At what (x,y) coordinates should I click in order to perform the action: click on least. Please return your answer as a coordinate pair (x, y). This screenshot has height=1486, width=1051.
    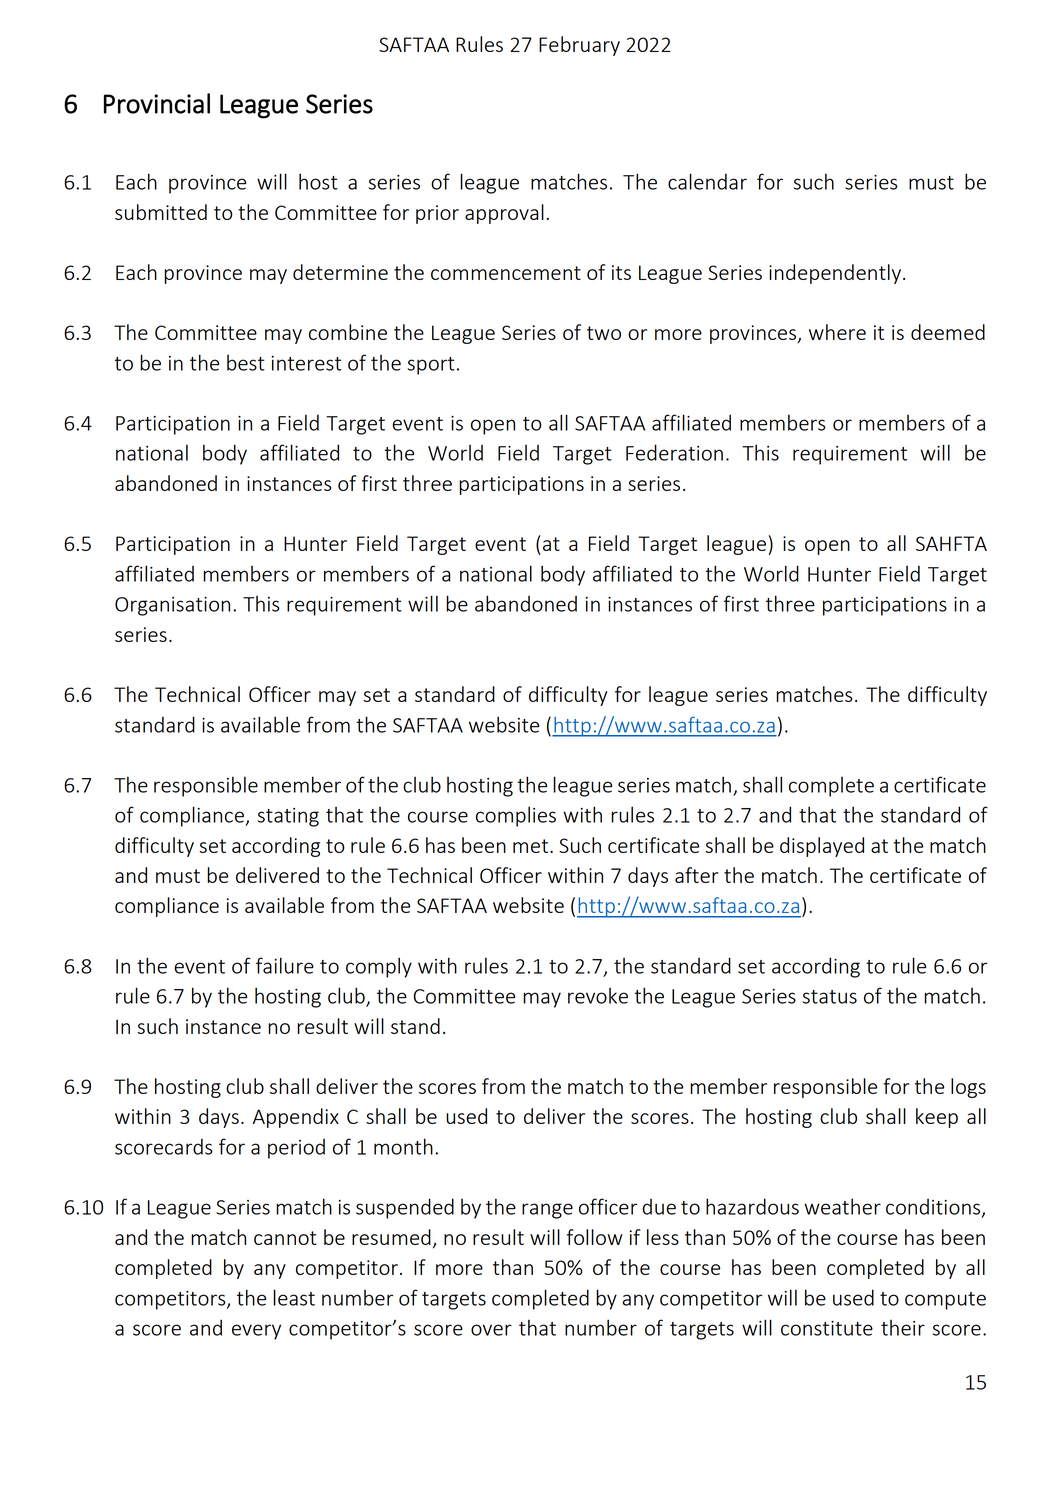
    Looking at the image, I should click on (294, 1297).
